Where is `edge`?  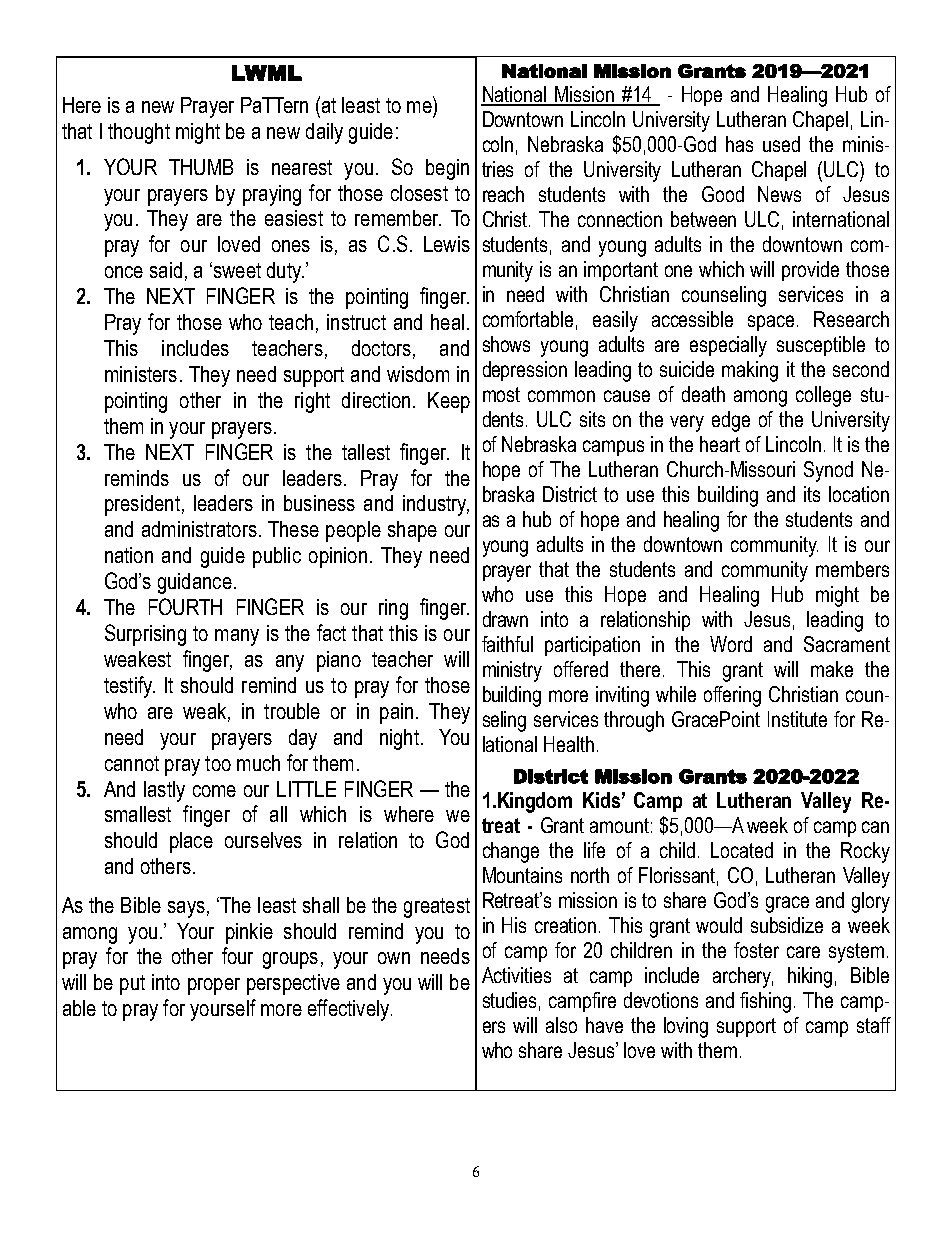 edge is located at coordinates (731, 421).
